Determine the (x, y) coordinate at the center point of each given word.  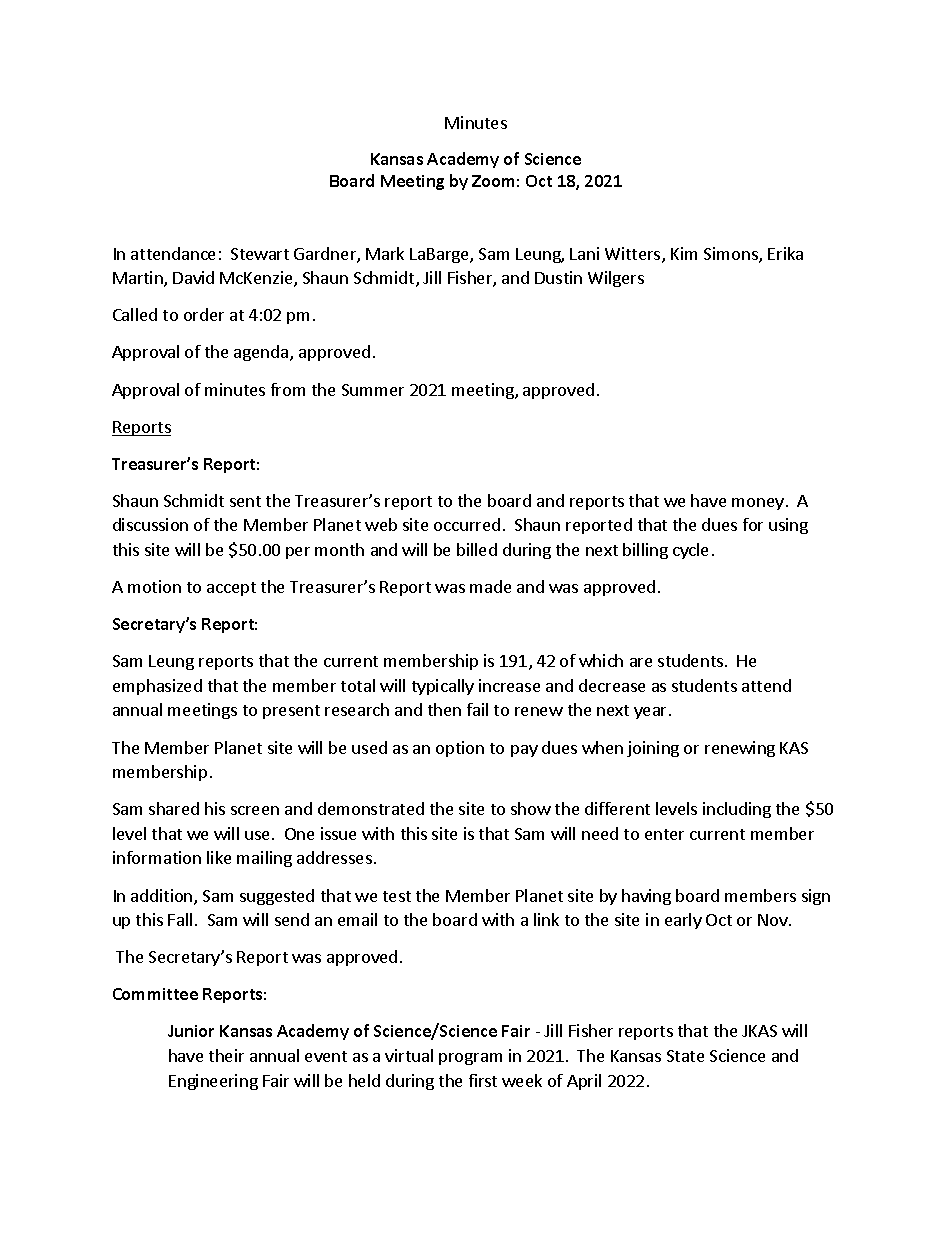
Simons (732, 255)
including (737, 810)
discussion (150, 524)
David (193, 277)
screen (255, 810)
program (470, 1059)
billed (477, 549)
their (226, 1055)
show (531, 808)
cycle (690, 551)
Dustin (558, 277)
